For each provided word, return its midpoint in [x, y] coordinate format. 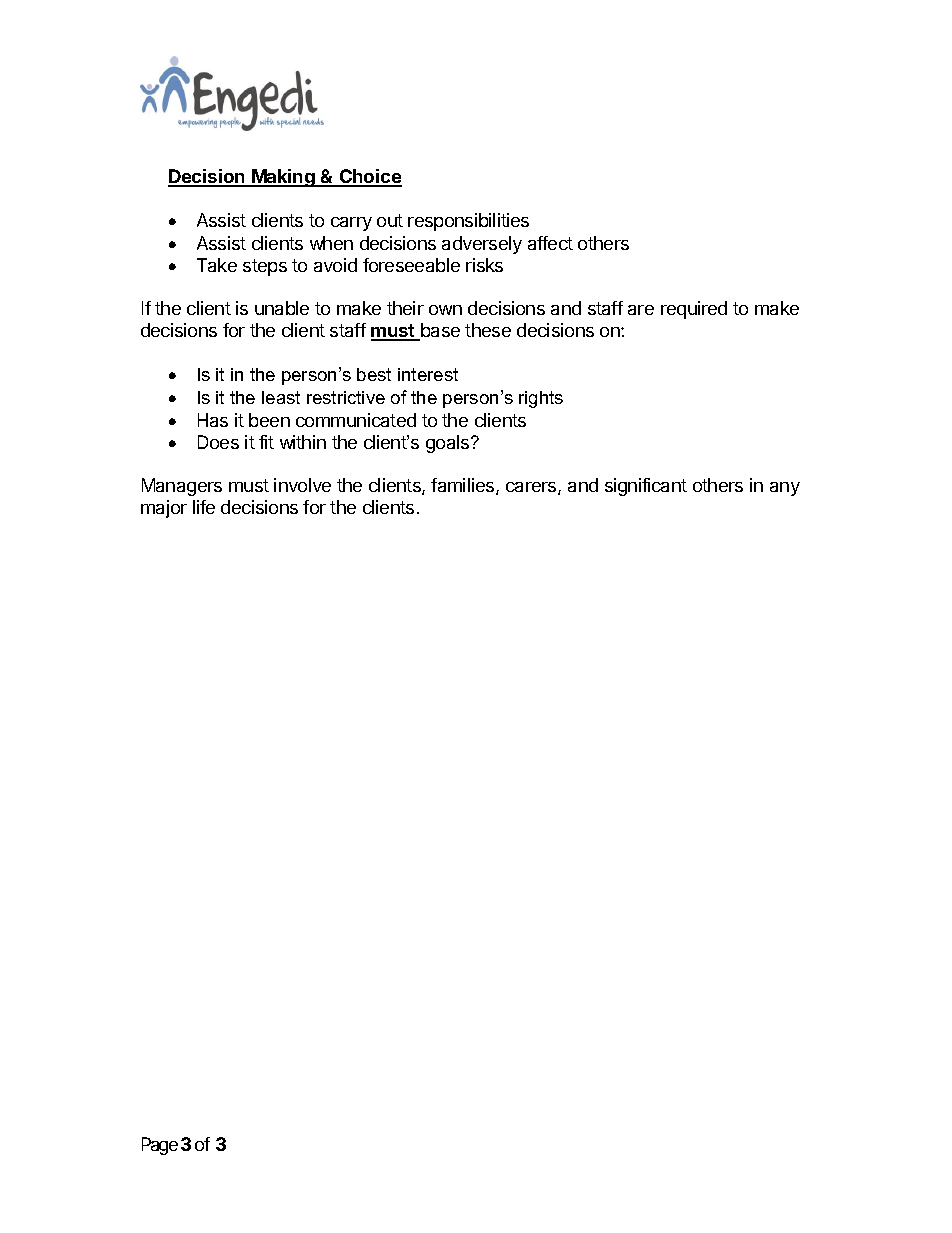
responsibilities [468, 222]
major [164, 509]
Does [218, 442]
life [204, 507]
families [464, 486]
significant [646, 487]
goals [449, 444]
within [303, 442]
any [785, 489]
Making [283, 178]
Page [160, 1146]
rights [541, 399]
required [694, 310]
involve [302, 485]
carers [532, 488]
